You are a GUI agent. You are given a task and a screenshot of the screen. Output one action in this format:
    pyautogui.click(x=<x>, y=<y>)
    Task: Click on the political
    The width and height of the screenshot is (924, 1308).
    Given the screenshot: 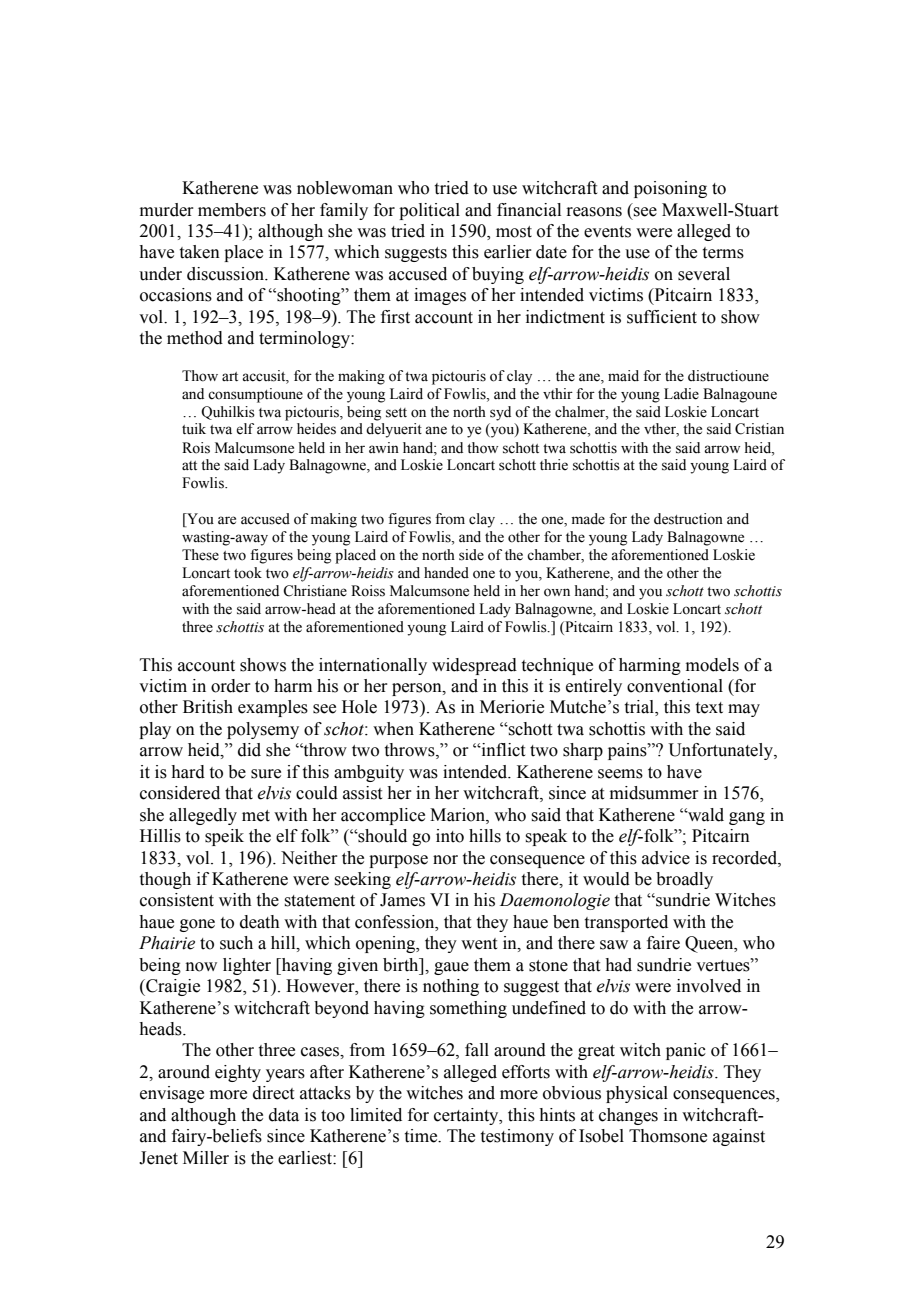 What is the action you would take?
    pyautogui.click(x=429, y=211)
